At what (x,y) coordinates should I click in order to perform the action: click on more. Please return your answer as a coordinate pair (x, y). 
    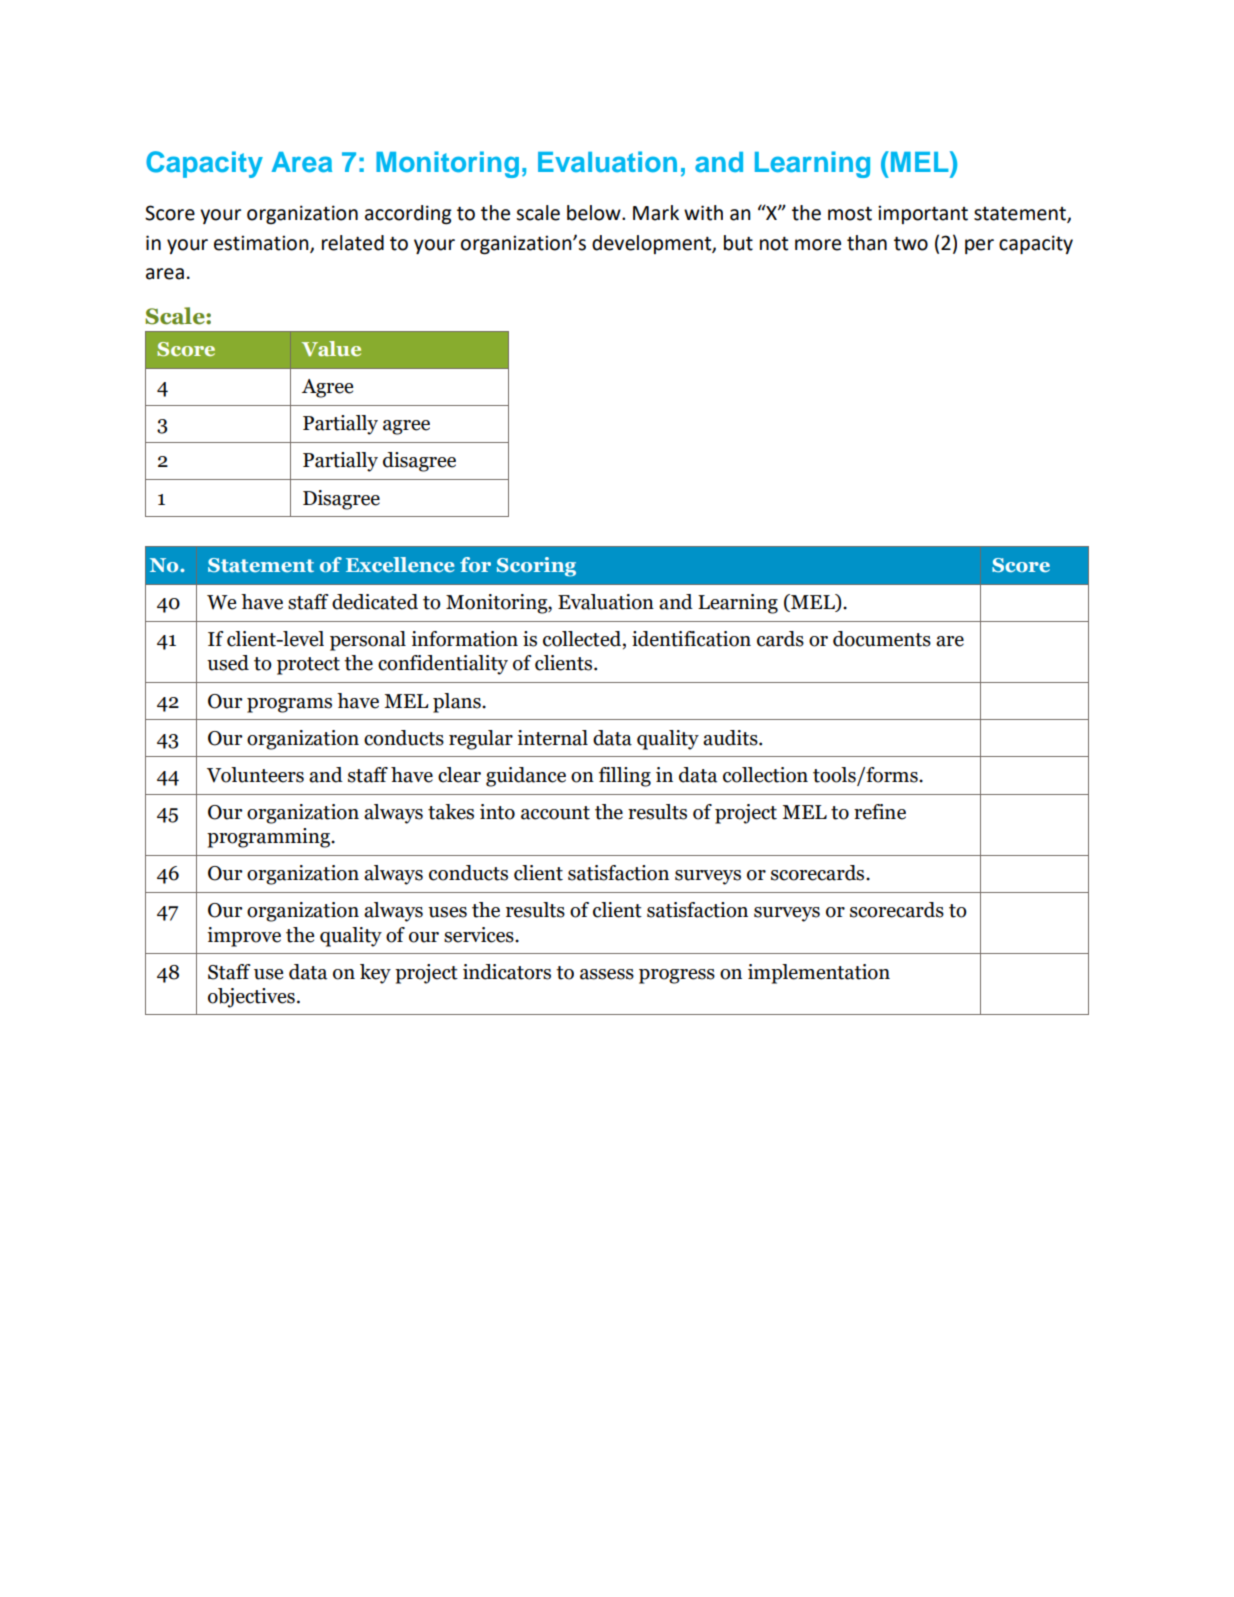
    Looking at the image, I should click on (818, 245).
